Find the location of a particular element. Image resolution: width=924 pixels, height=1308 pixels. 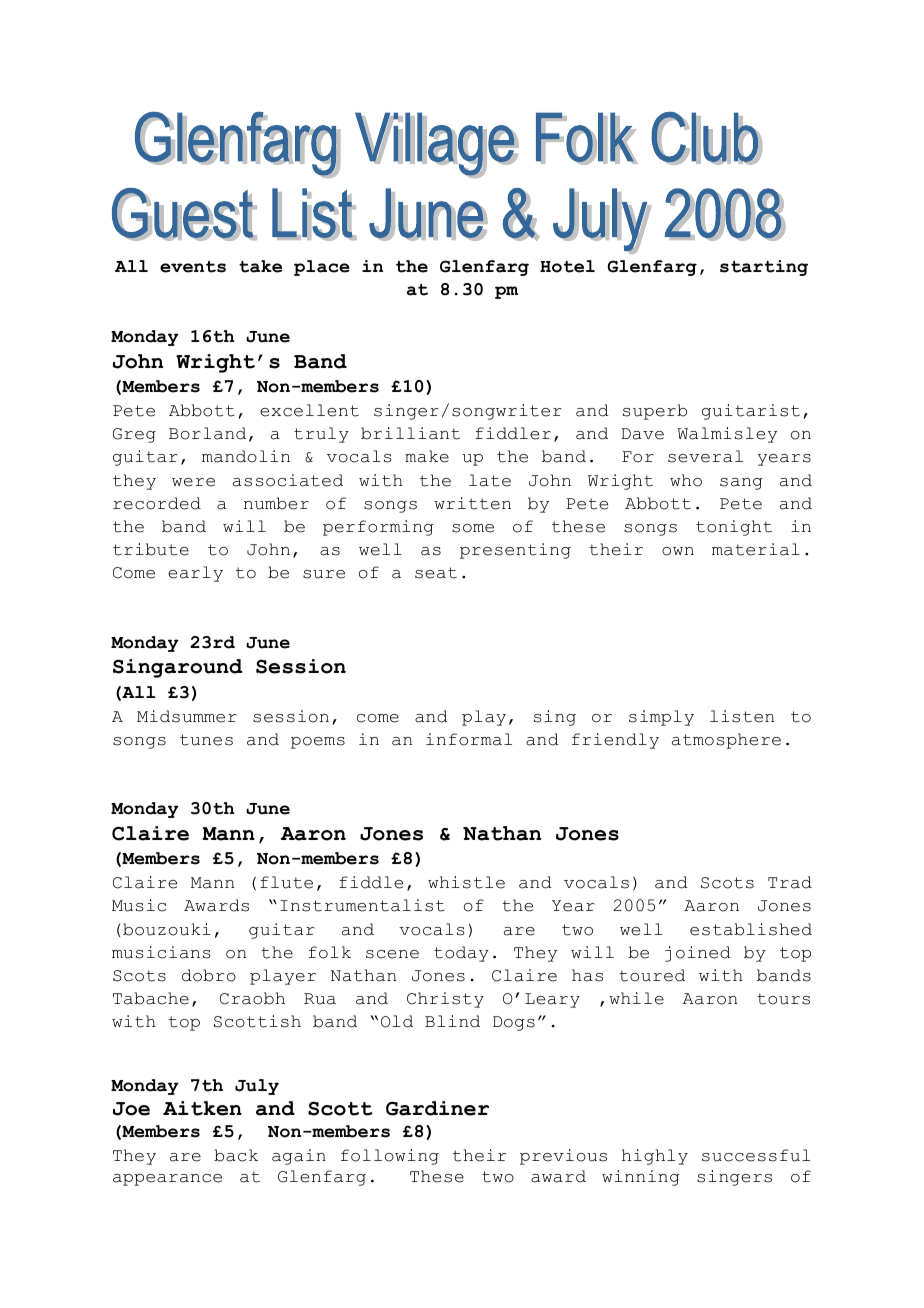

events is located at coordinates (193, 267).
